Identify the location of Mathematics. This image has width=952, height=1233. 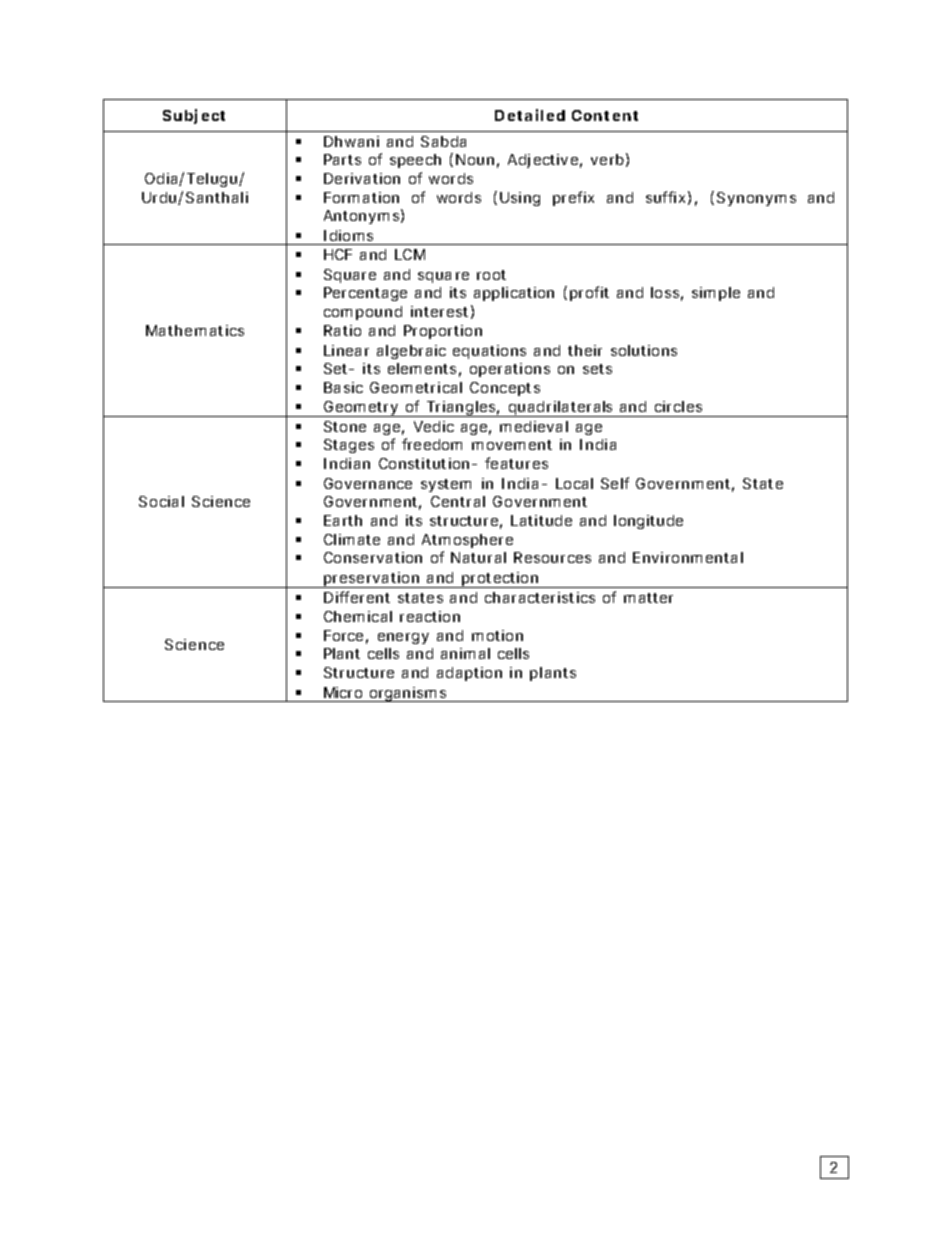
(195, 330).
